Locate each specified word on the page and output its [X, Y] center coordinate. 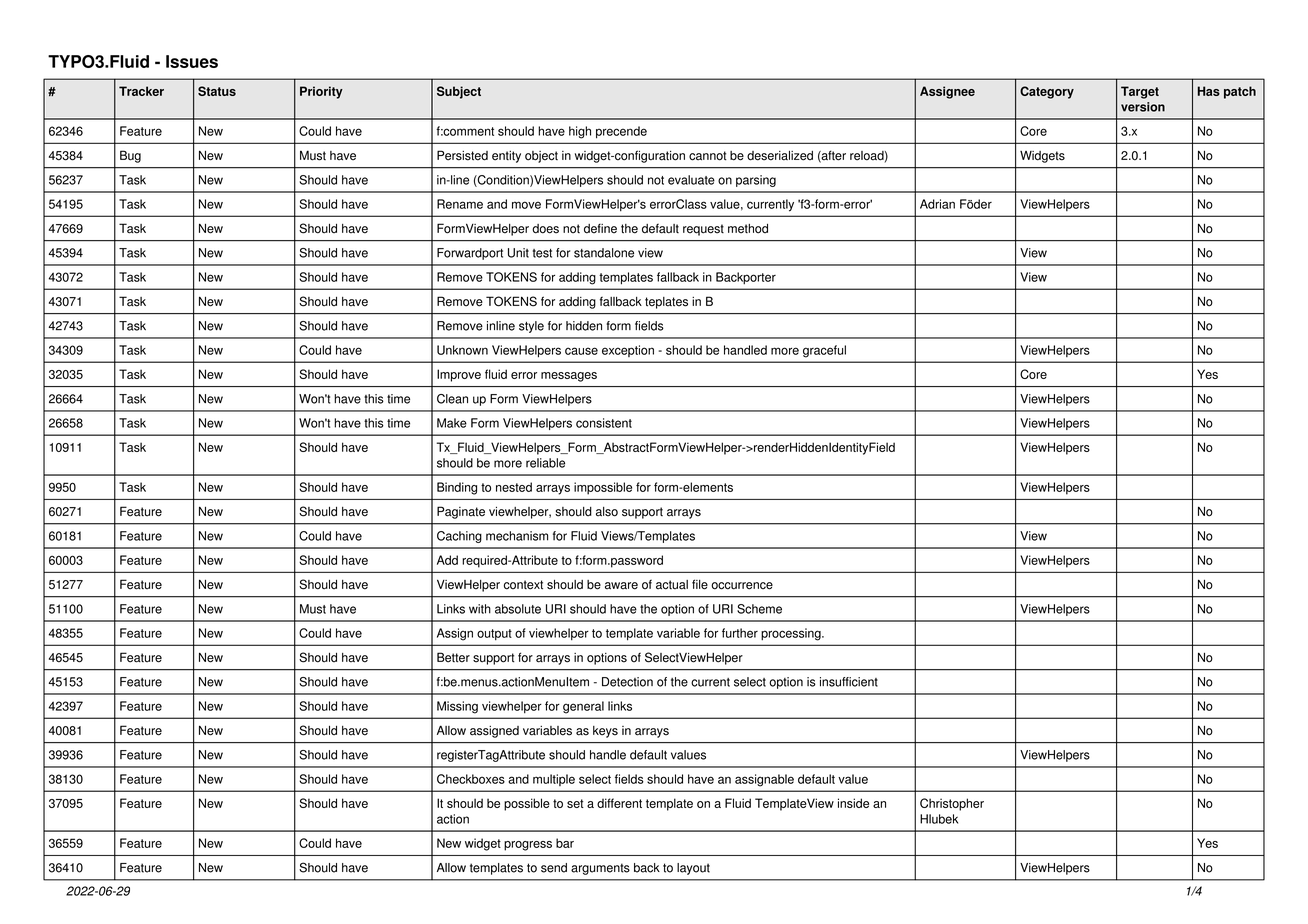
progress [528, 846]
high [580, 132]
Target [1140, 92]
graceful [824, 351]
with [480, 609]
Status [217, 91]
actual [672, 585]
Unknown [462, 350]
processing [792, 634]
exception [628, 351]
